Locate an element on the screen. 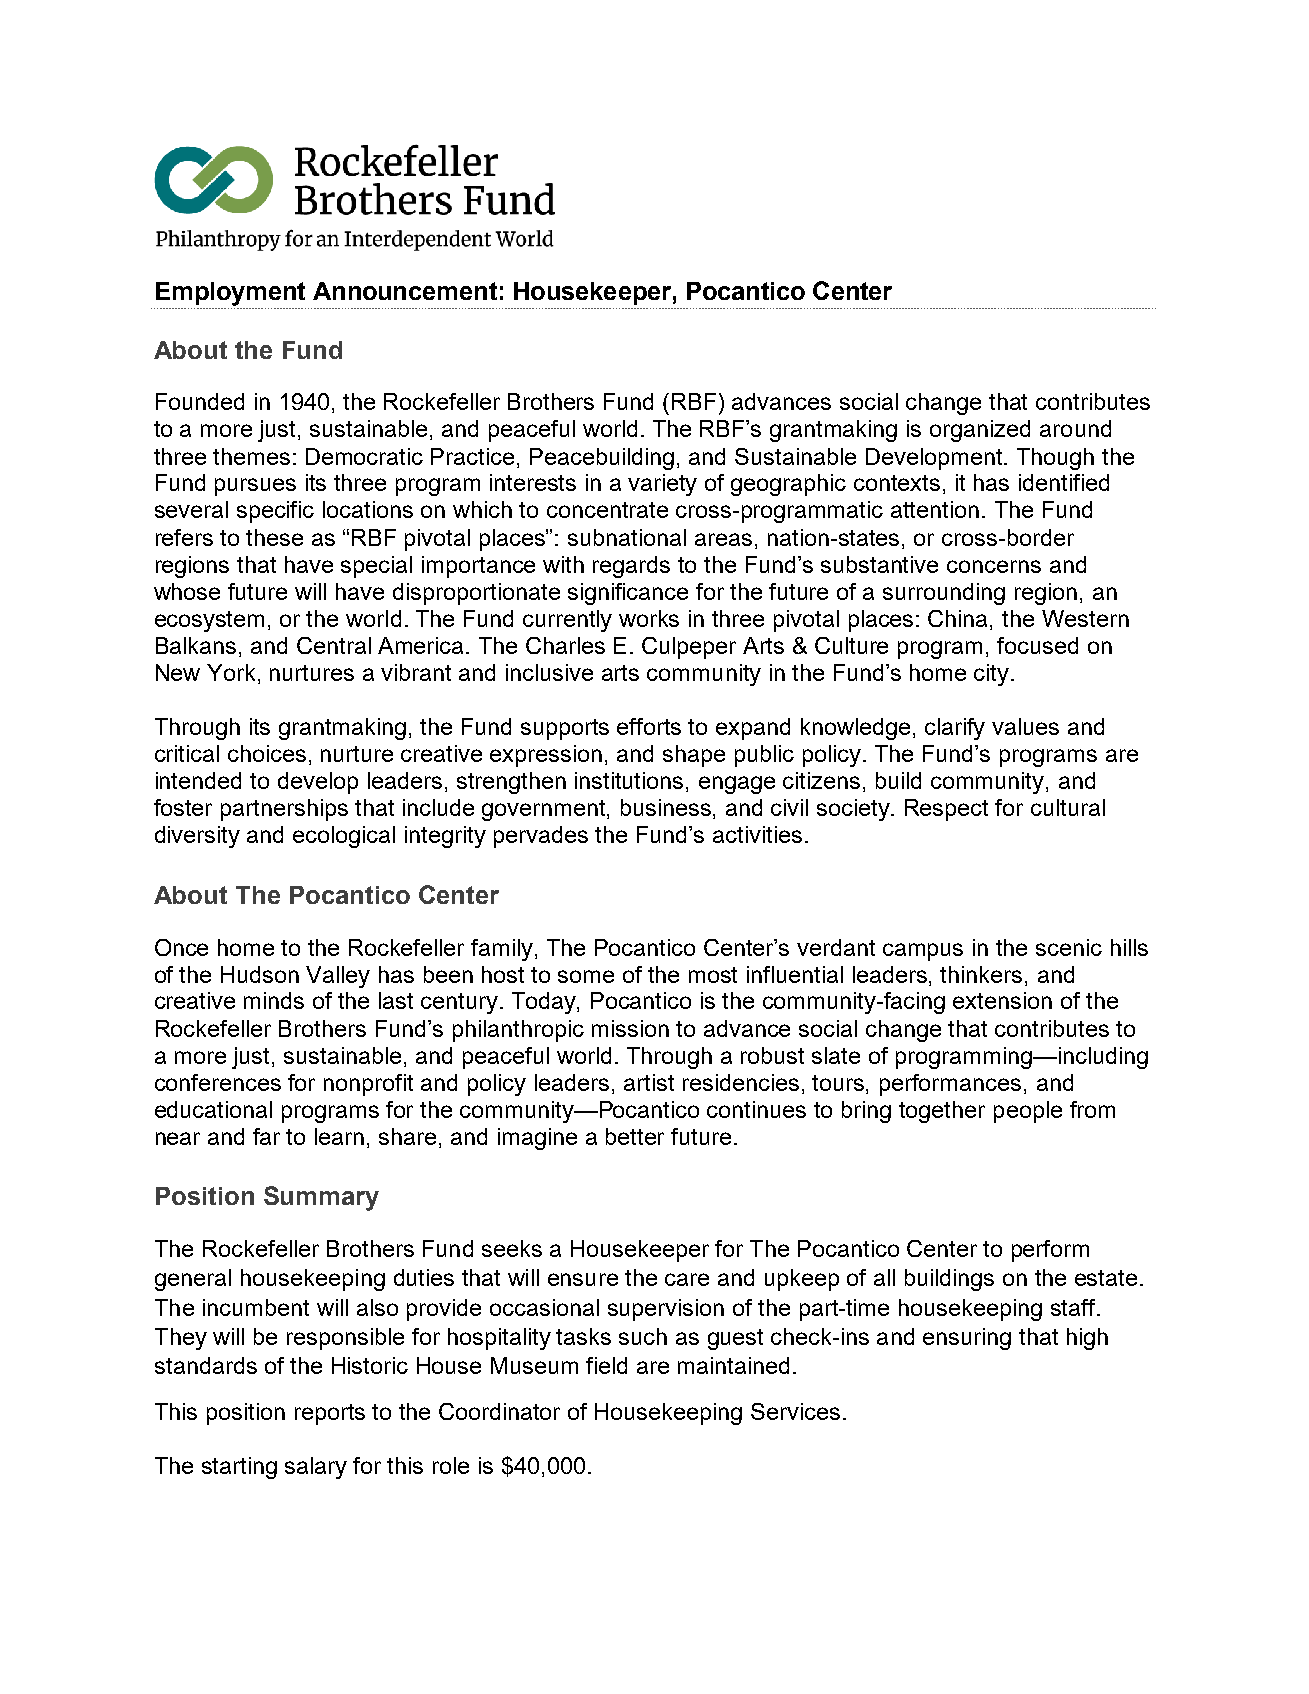 The image size is (1309, 1694). Summary is located at coordinates (321, 1198).
